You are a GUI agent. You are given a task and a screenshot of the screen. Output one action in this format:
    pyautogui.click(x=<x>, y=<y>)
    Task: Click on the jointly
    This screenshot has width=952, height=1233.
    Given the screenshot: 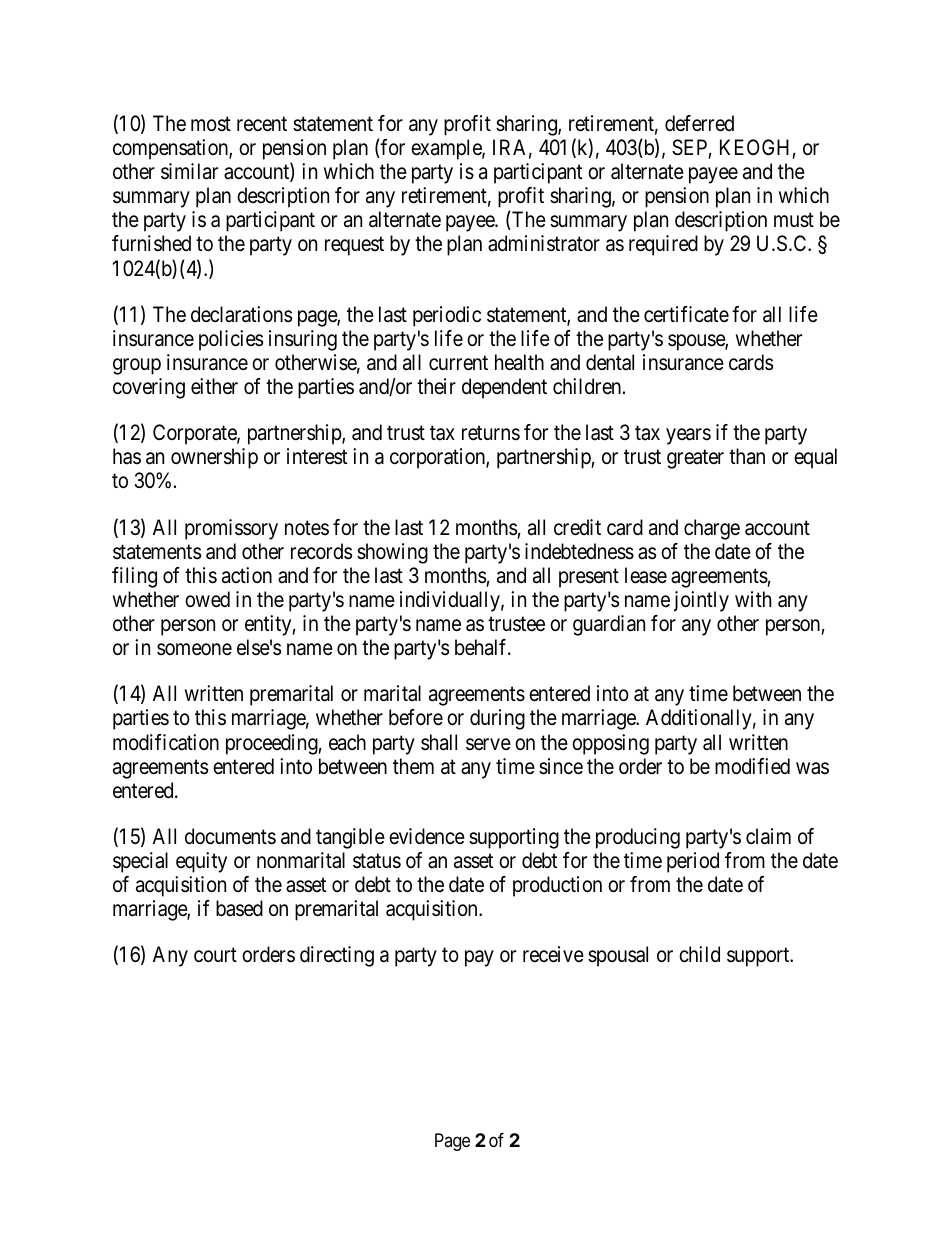 What is the action you would take?
    pyautogui.click(x=701, y=601)
